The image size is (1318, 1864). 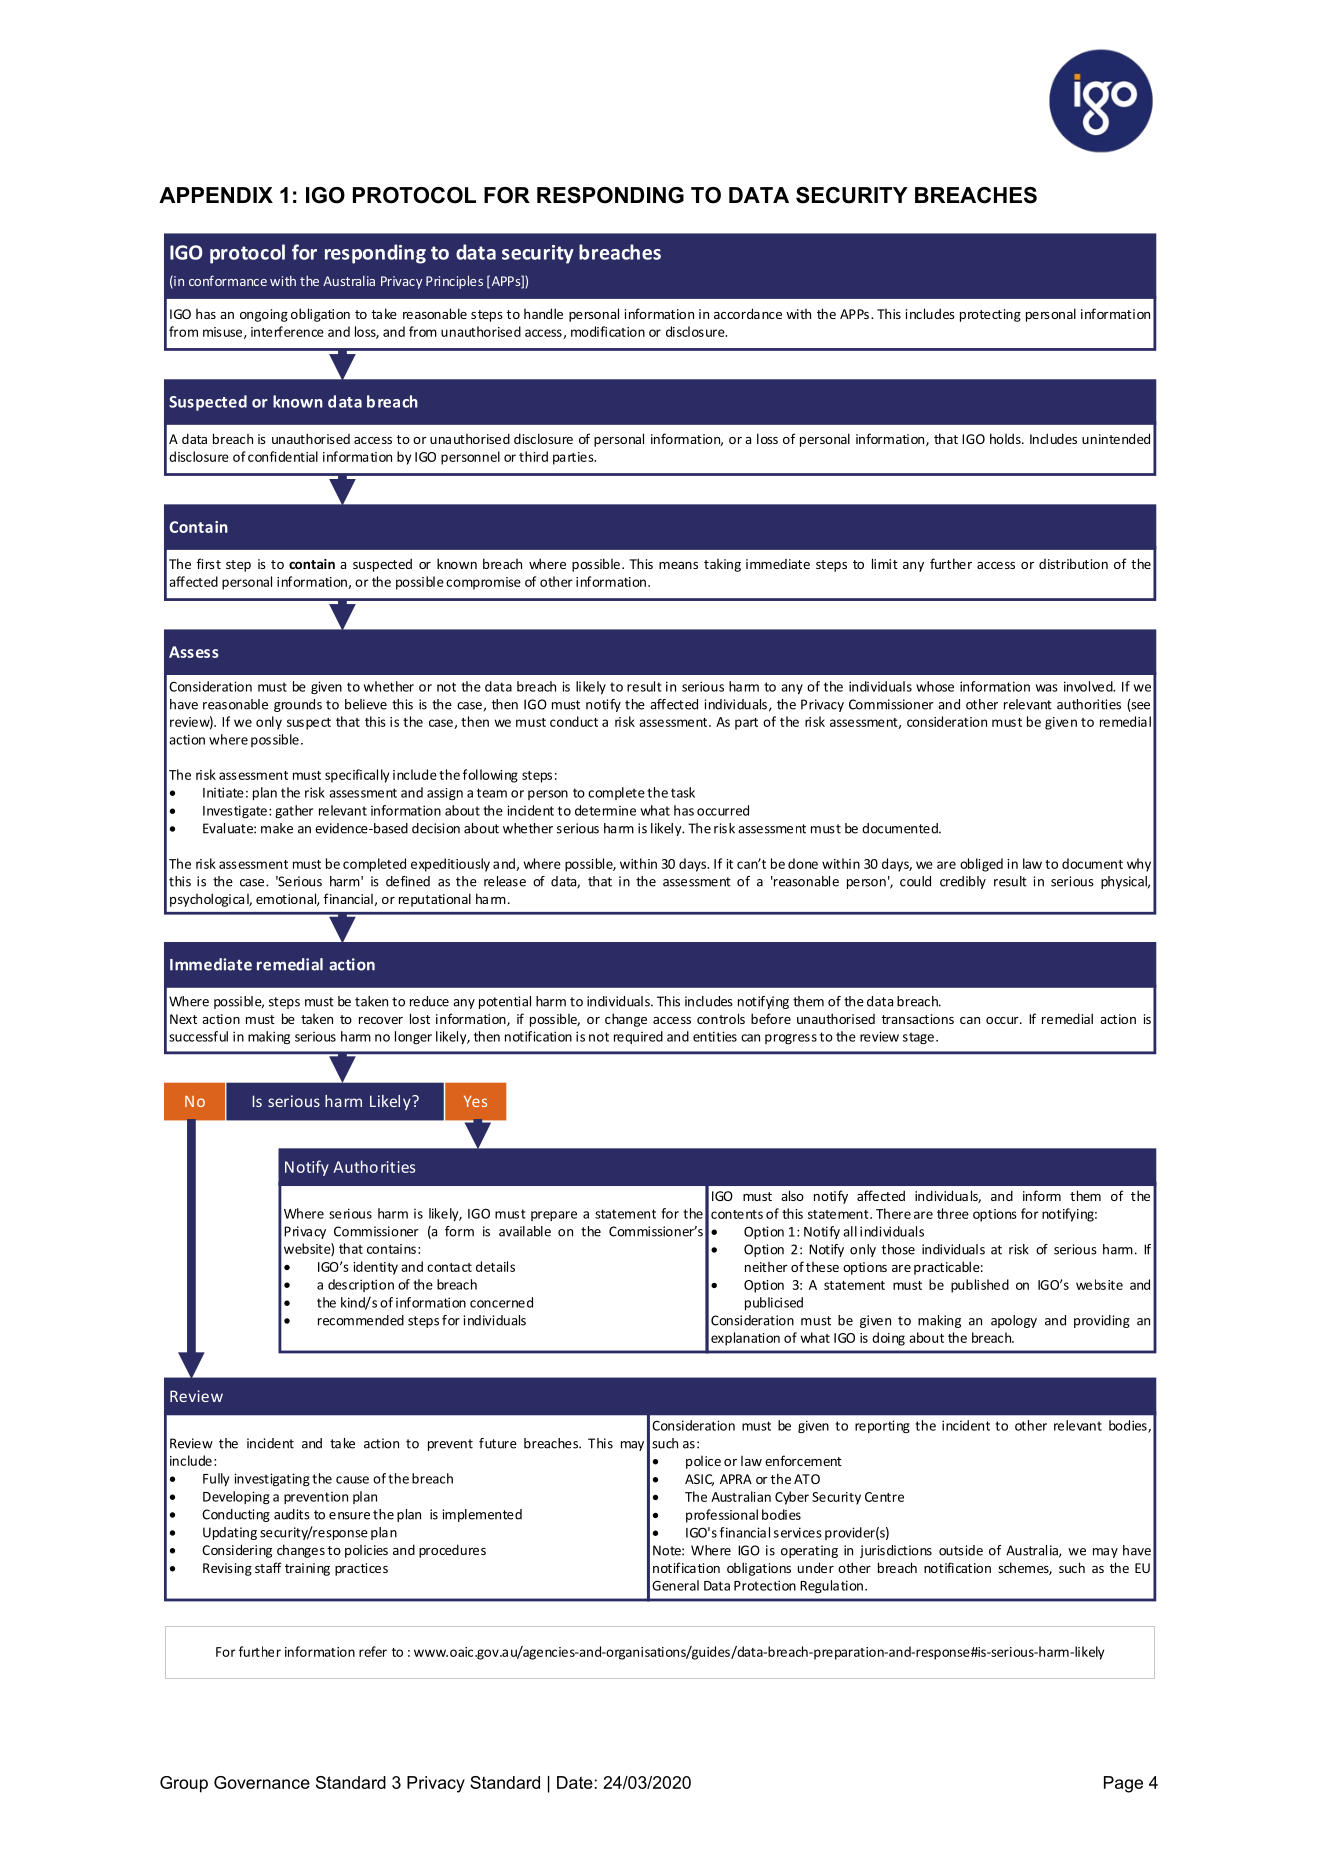 What do you see at coordinates (262, 1782) in the document?
I see `Governance` at bounding box center [262, 1782].
